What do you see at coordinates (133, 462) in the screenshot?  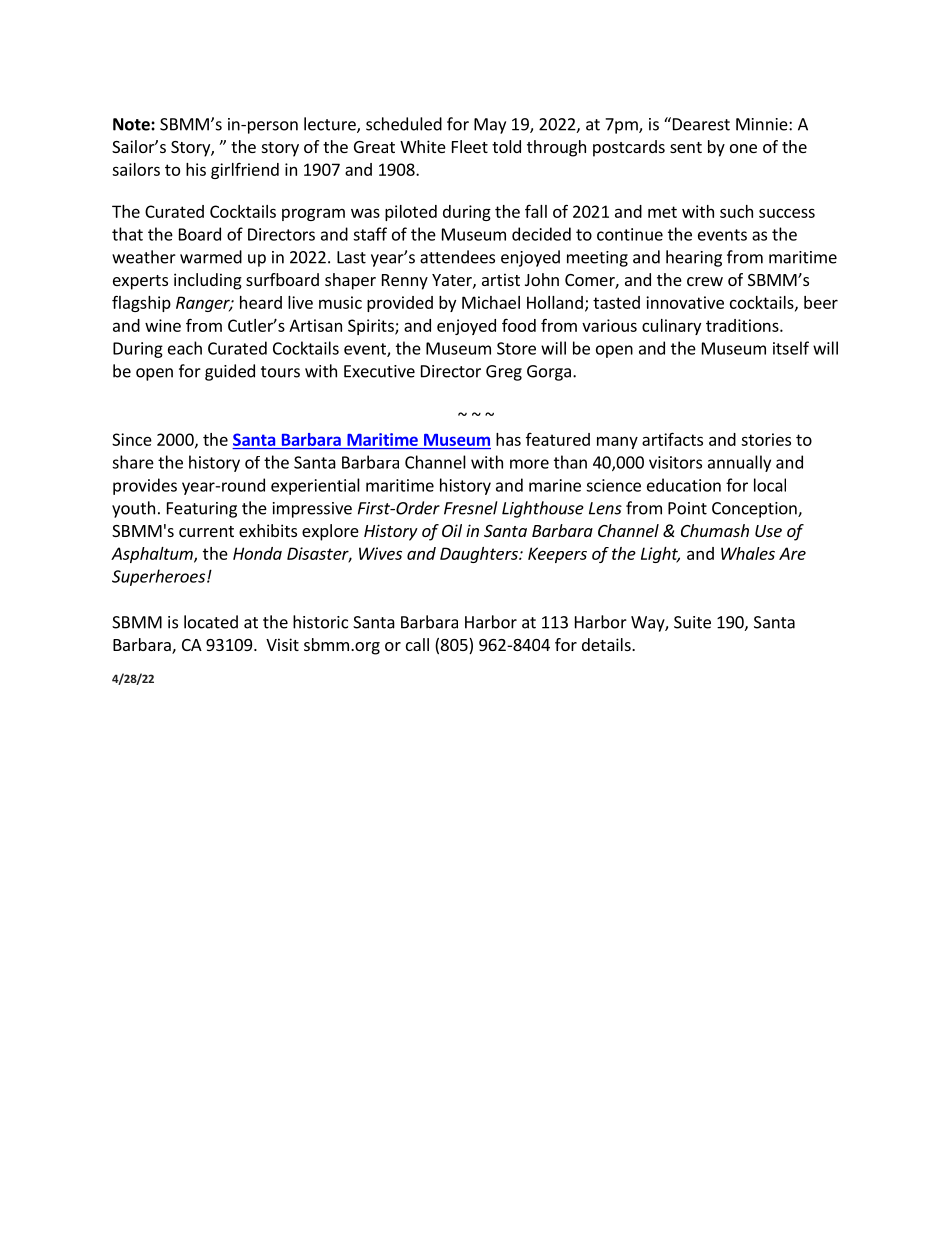 I see `share` at bounding box center [133, 462].
